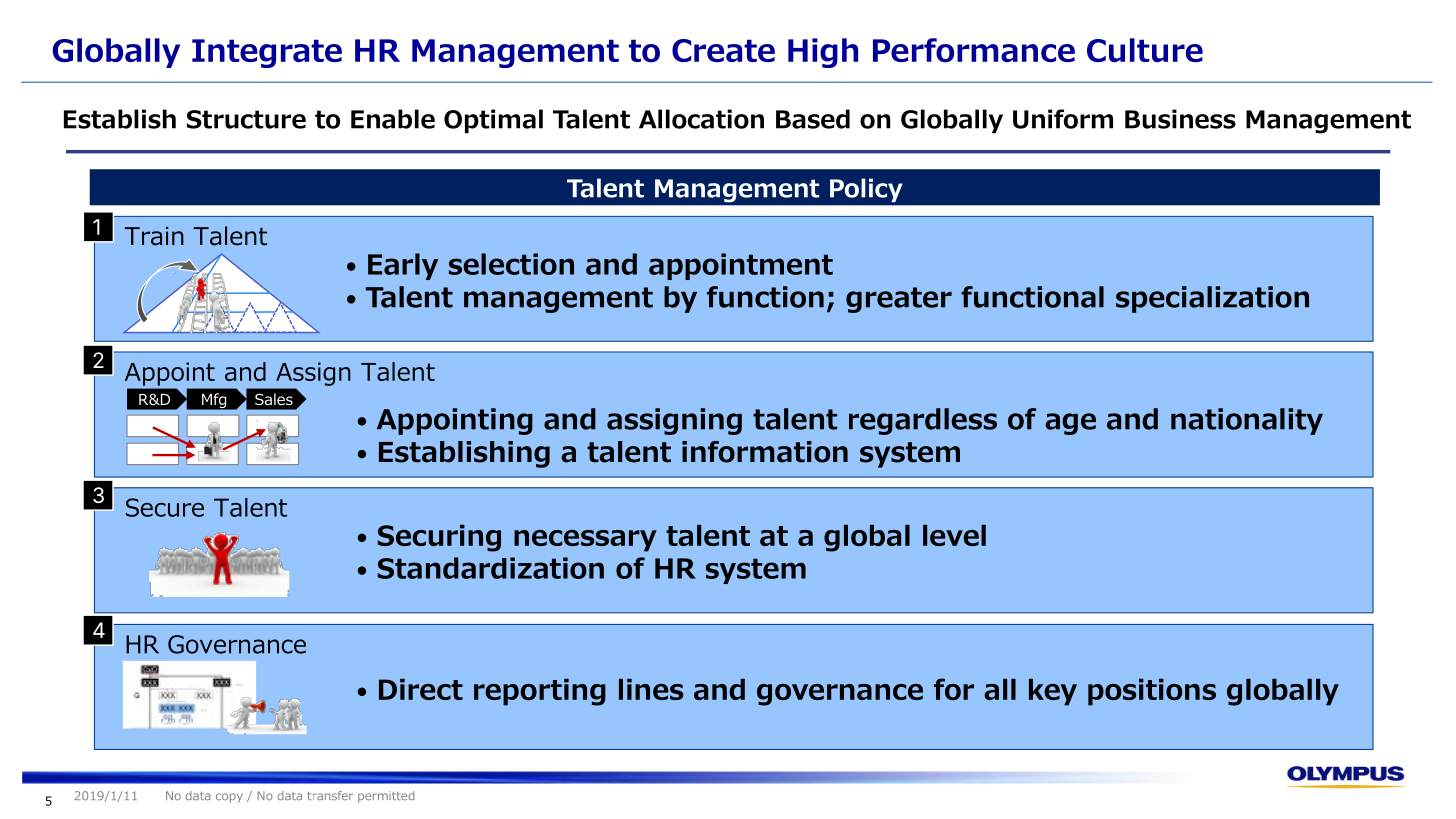 The width and height of the screenshot is (1456, 819). Describe the element at coordinates (267, 53) in the screenshot. I see `Integrate` at that location.
